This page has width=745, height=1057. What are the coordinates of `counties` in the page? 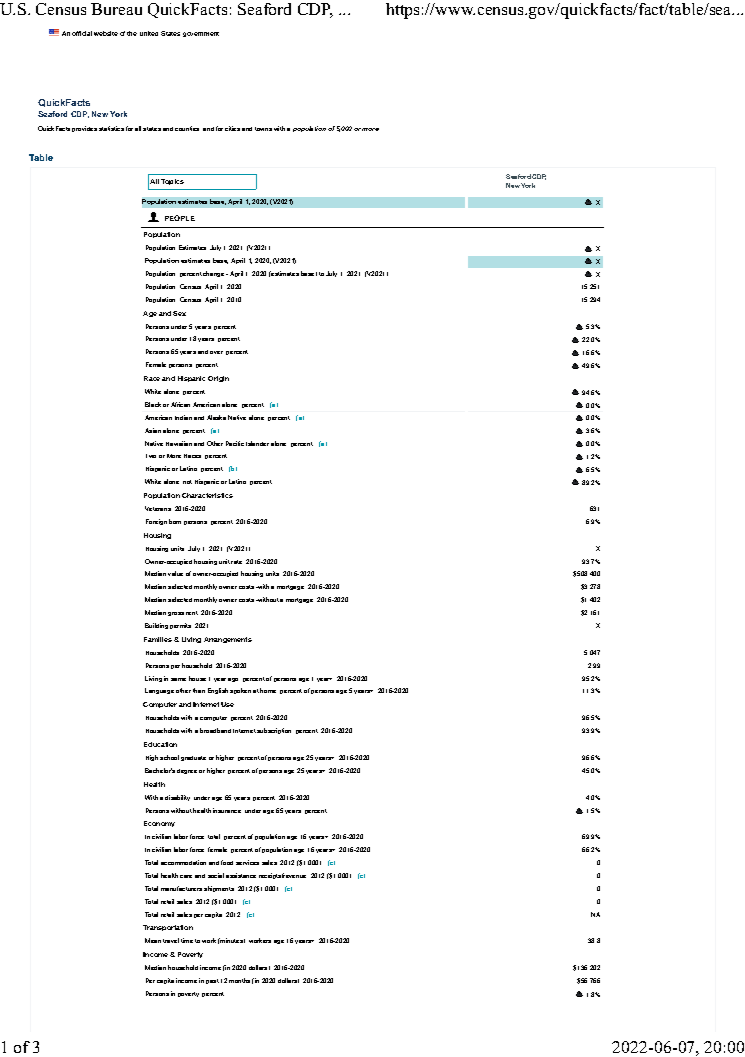 It's located at (187, 128).
